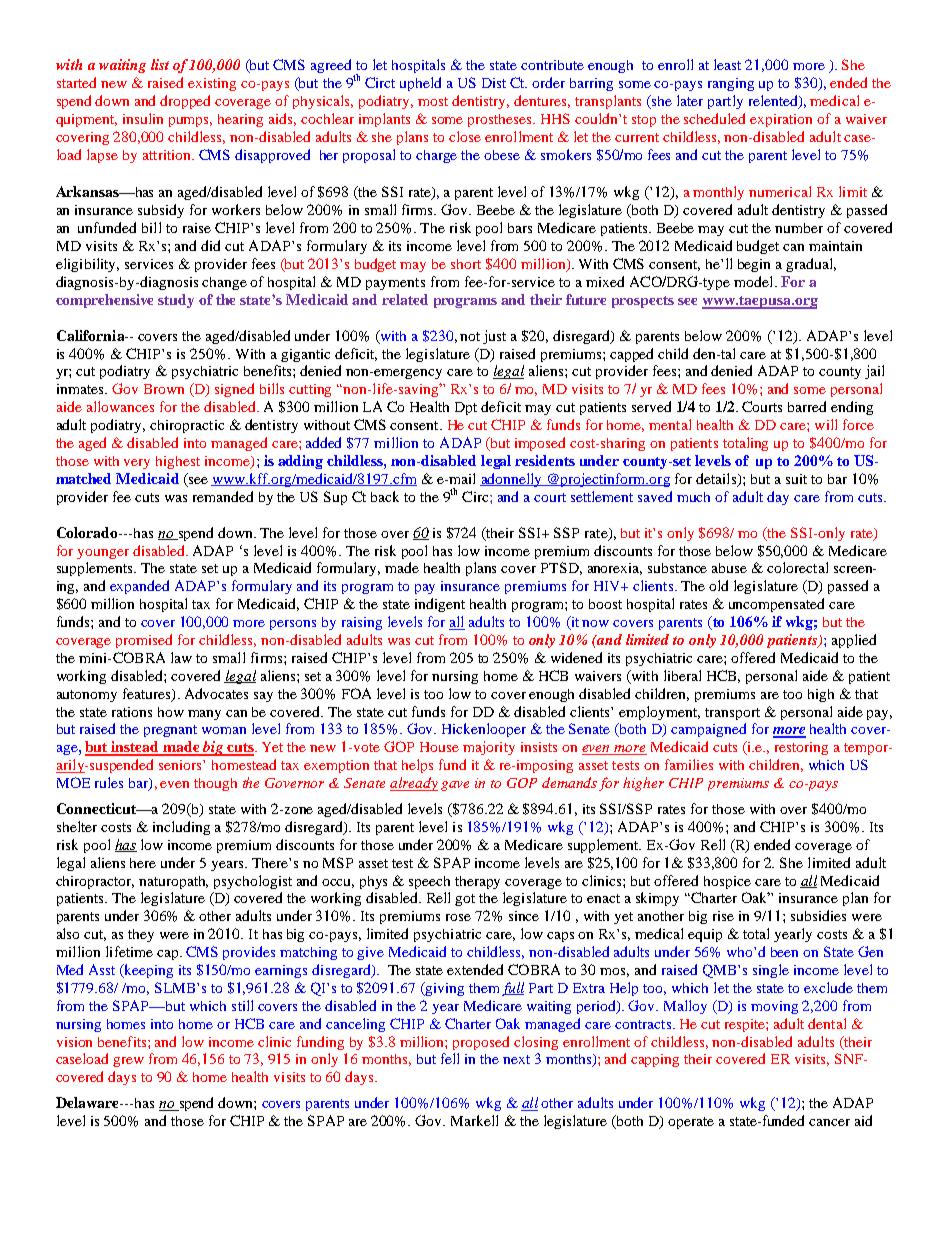 This screenshot has height=1233, width=952. Describe the element at coordinates (137, 464) in the screenshot. I see `very` at that location.
